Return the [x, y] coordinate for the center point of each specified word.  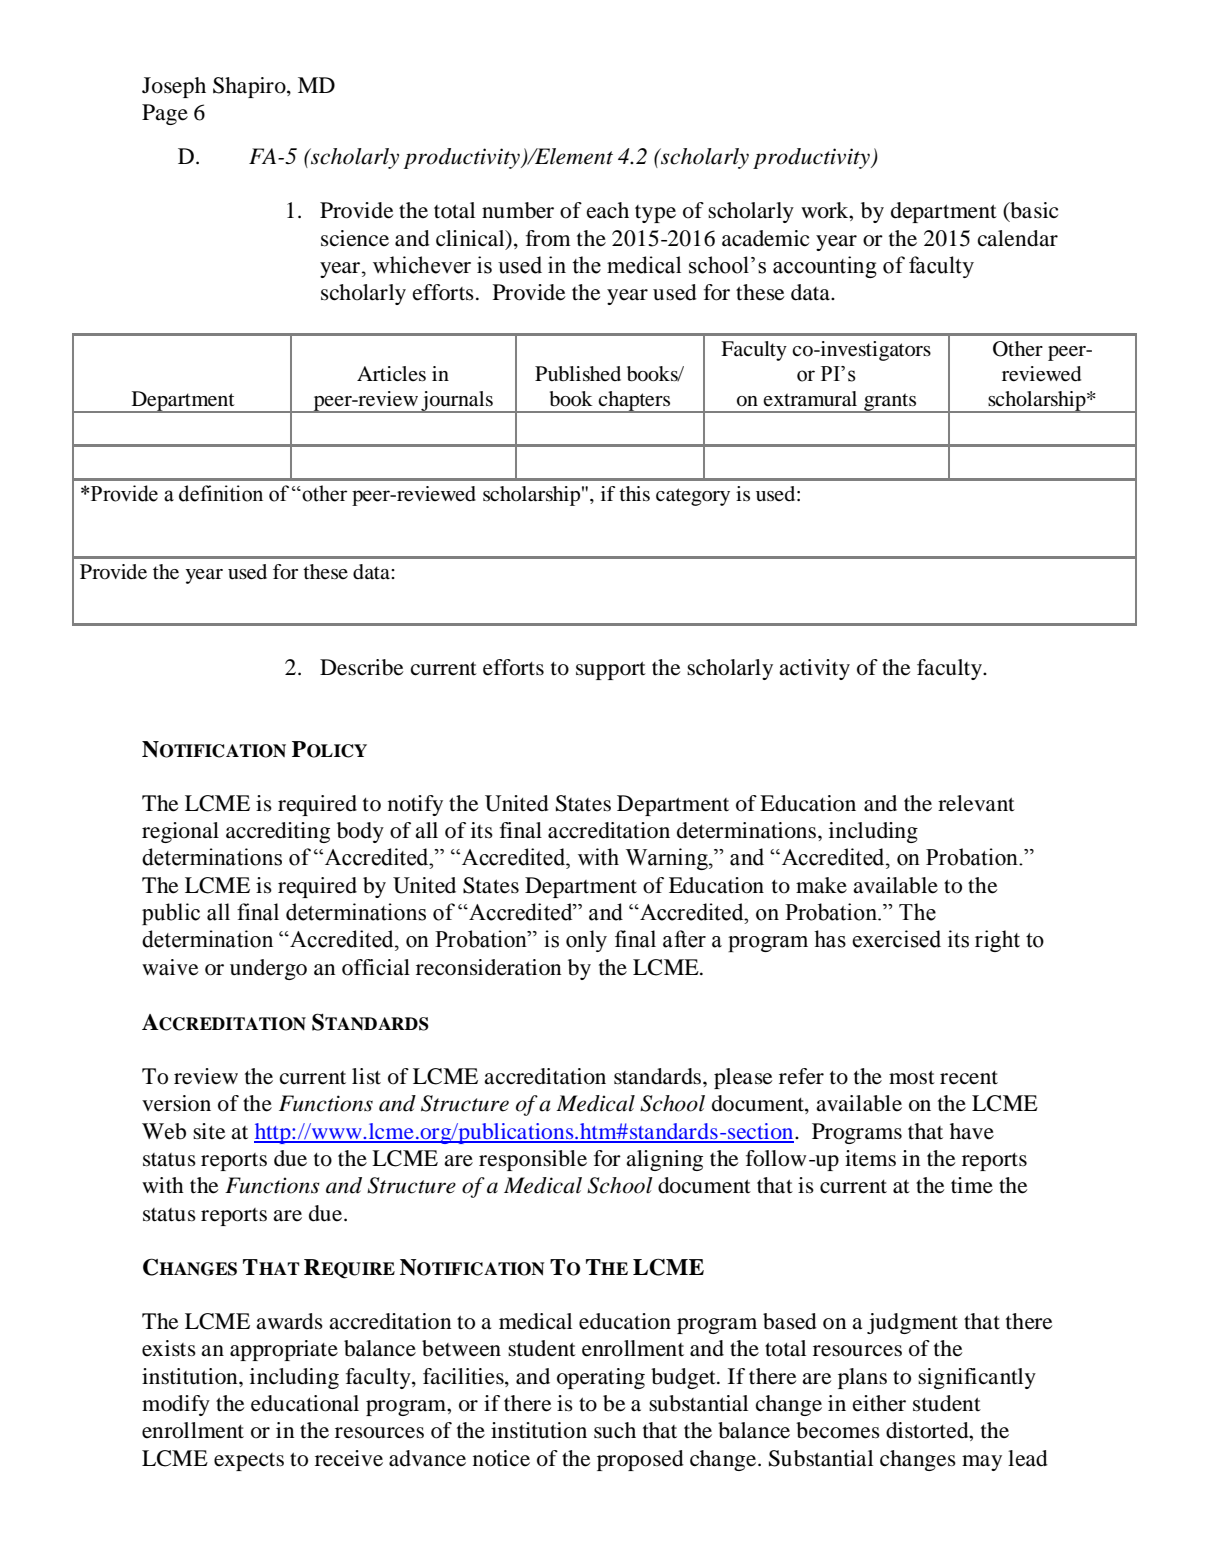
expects [249, 1462]
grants [890, 403]
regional [180, 832]
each [608, 210]
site [209, 1131]
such [615, 1430]
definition [221, 493]
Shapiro [250, 87]
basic [1033, 211]
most [912, 1077]
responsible [533, 1160]
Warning [668, 859]
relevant [976, 803]
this [634, 493]
